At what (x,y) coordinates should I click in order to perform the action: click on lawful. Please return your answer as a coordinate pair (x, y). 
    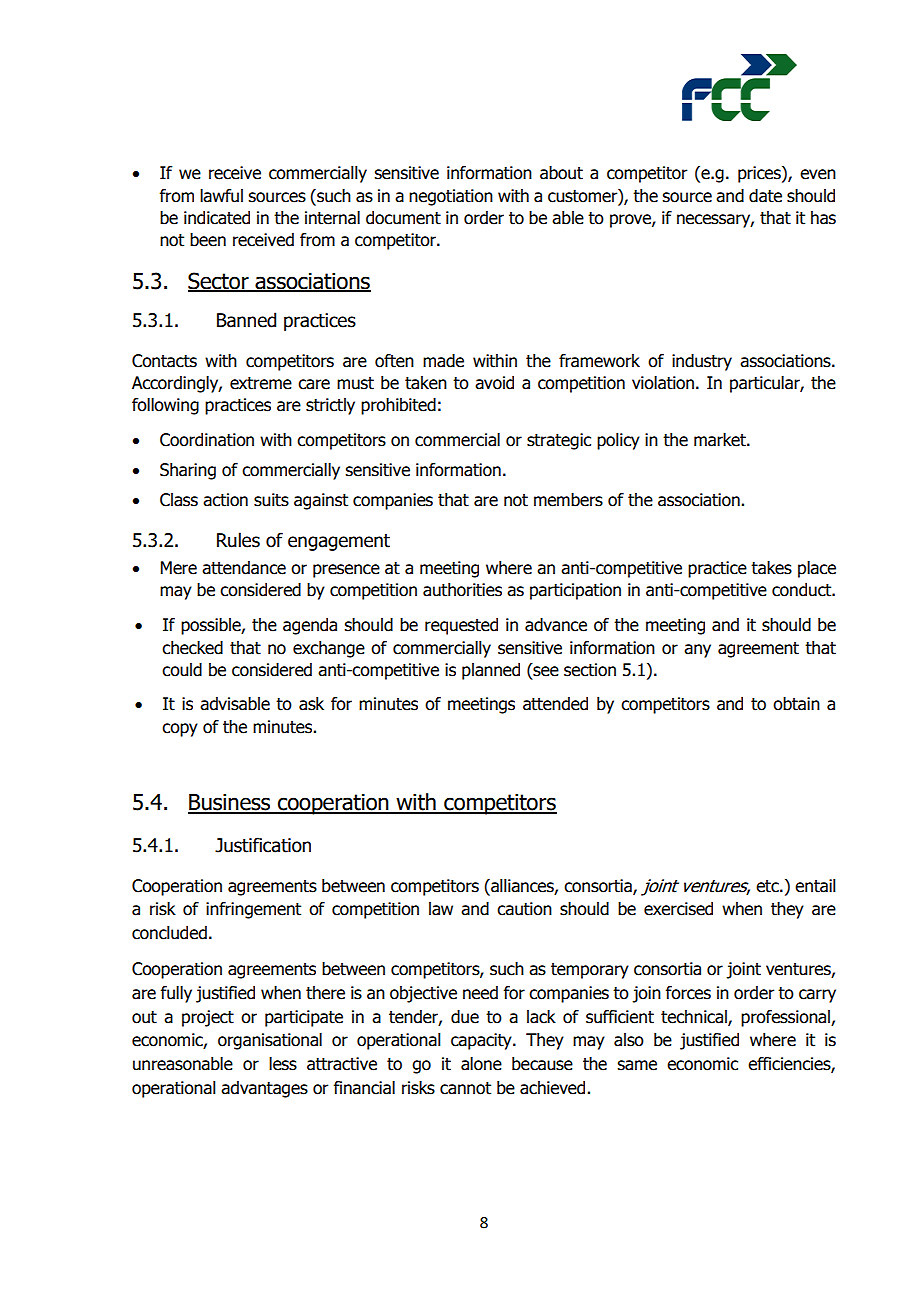
    Looking at the image, I should click on (221, 196).
